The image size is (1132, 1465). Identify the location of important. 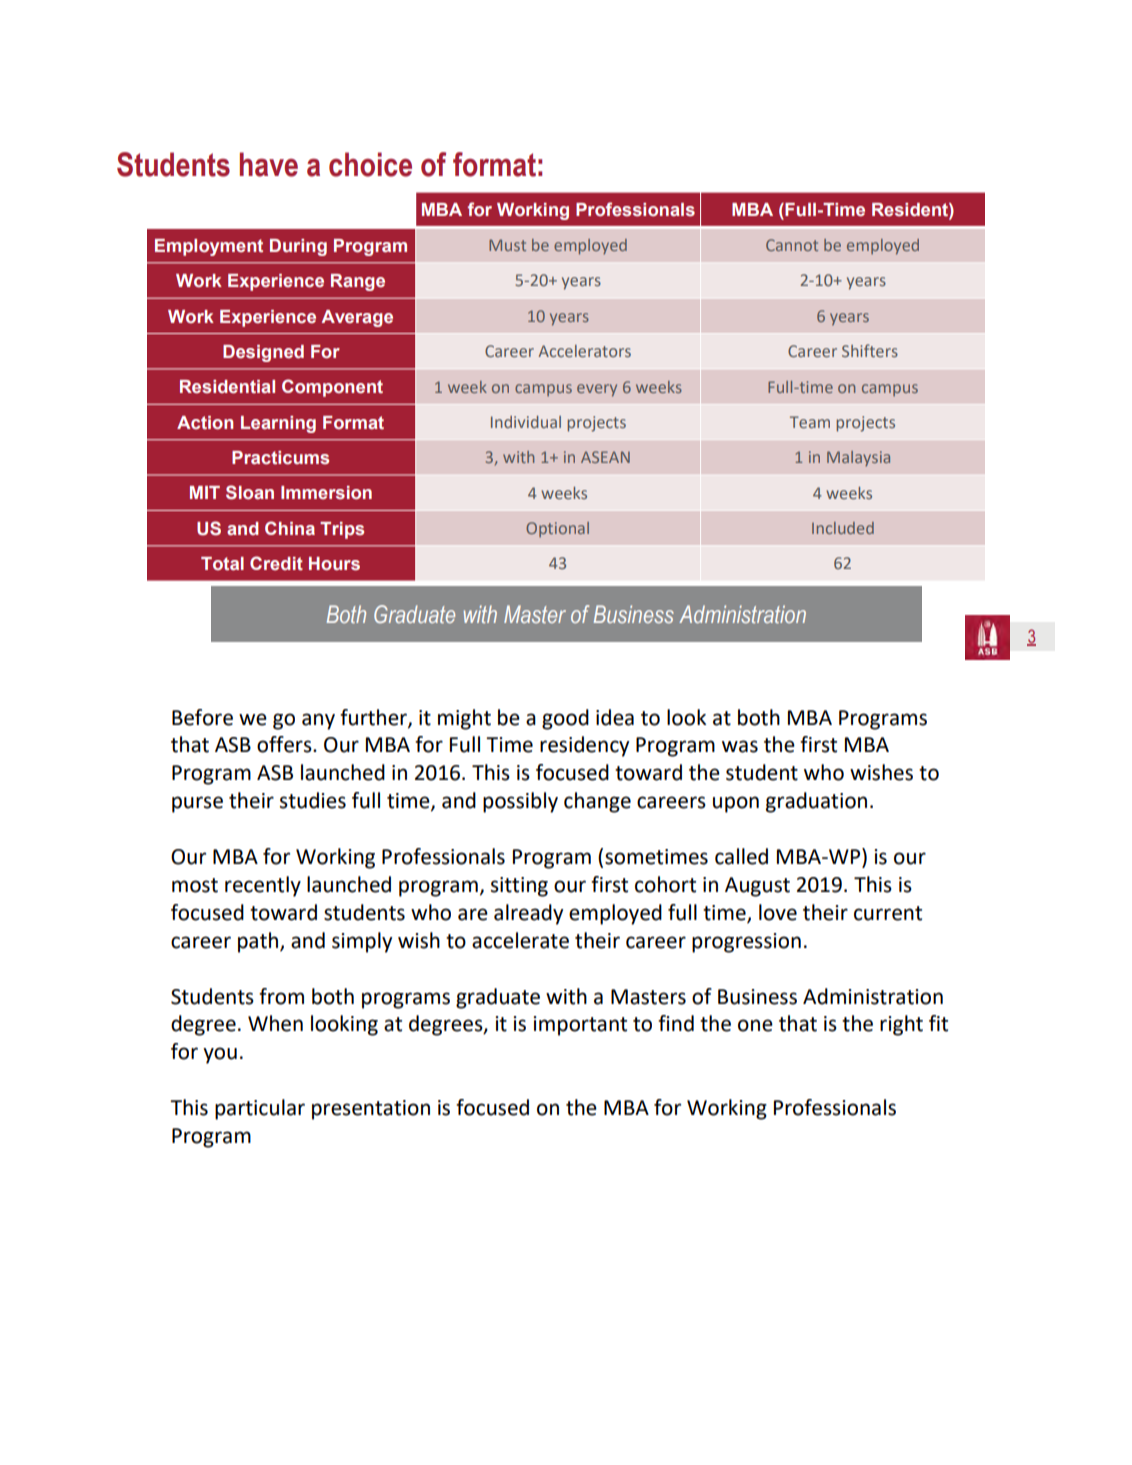
(580, 1026).
